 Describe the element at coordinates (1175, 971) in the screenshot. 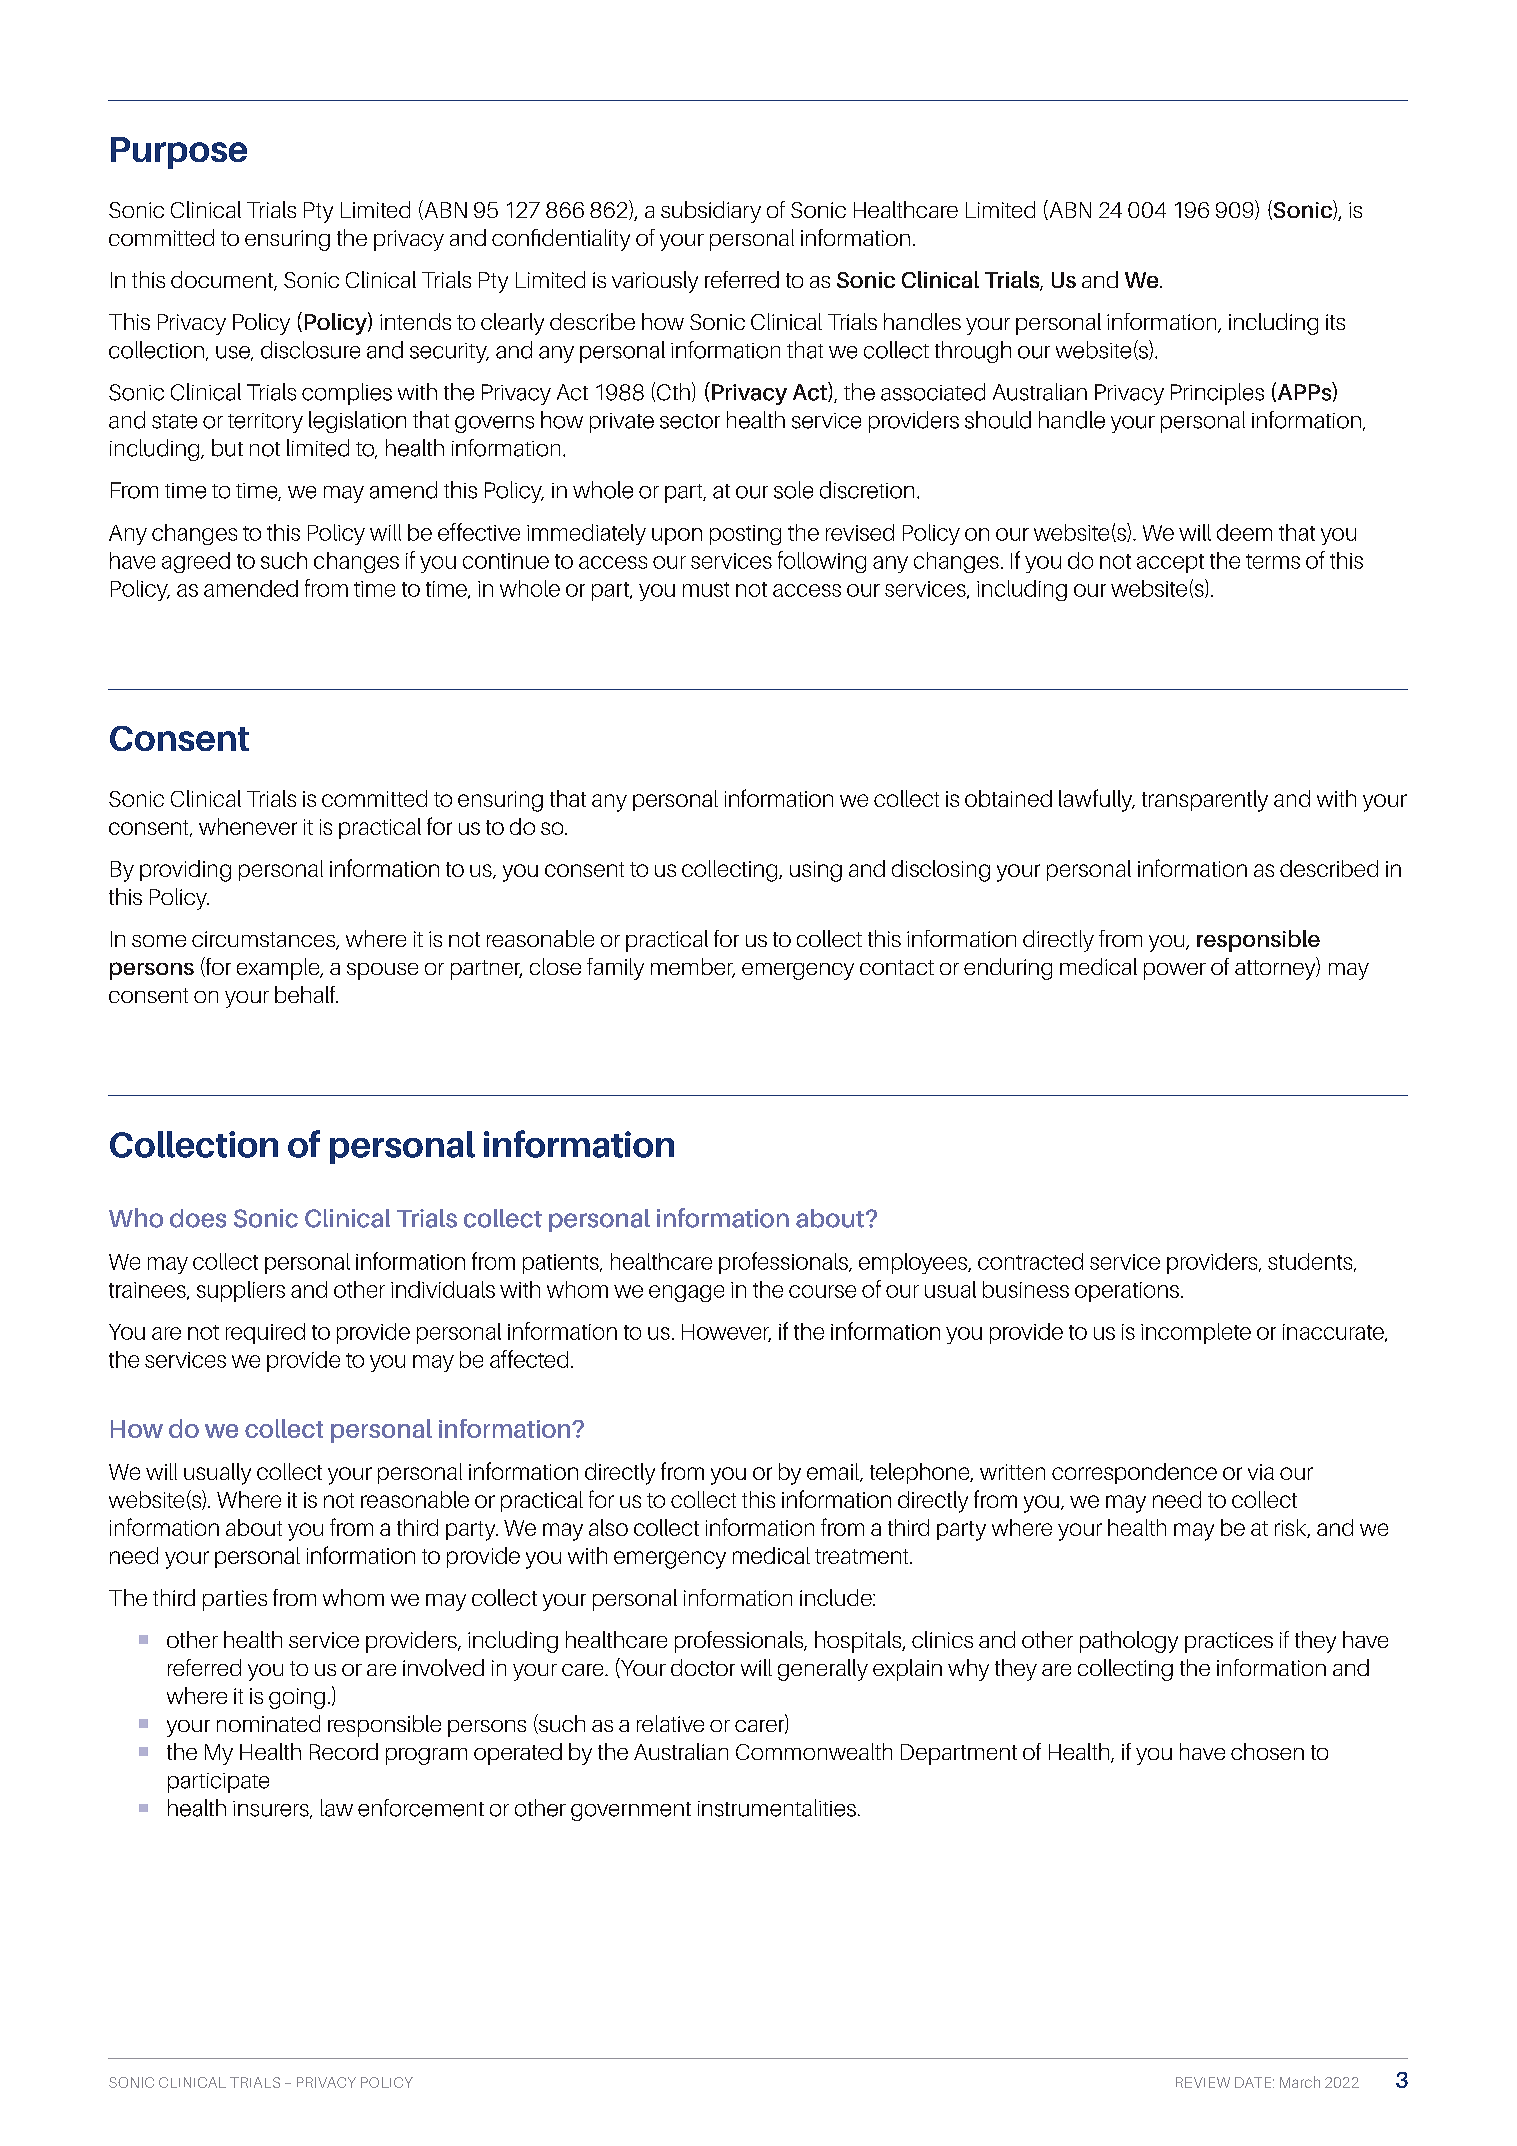

I see `power` at that location.
